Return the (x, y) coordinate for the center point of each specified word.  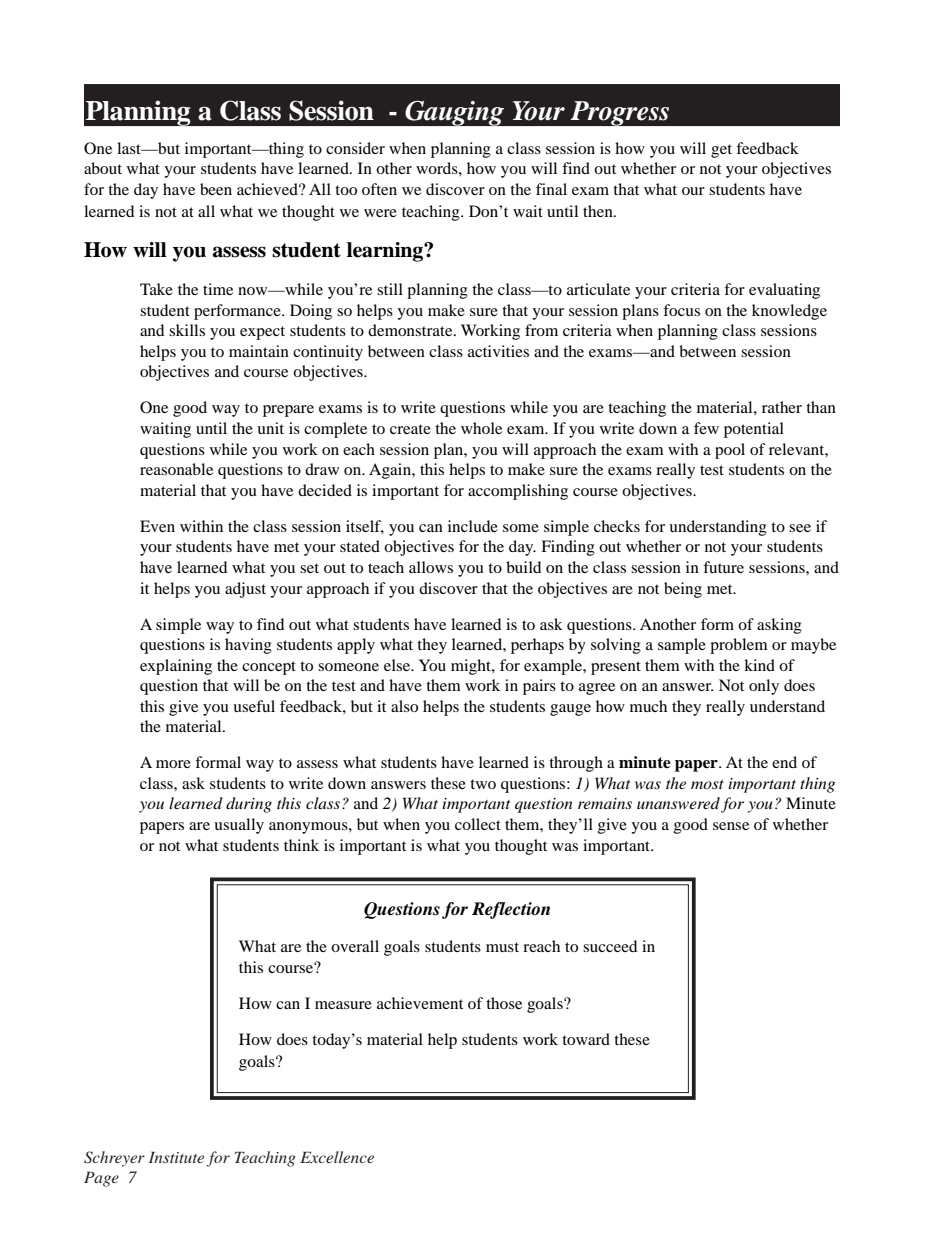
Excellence (337, 1157)
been (216, 189)
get (721, 151)
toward (586, 1039)
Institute (176, 1157)
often (379, 189)
